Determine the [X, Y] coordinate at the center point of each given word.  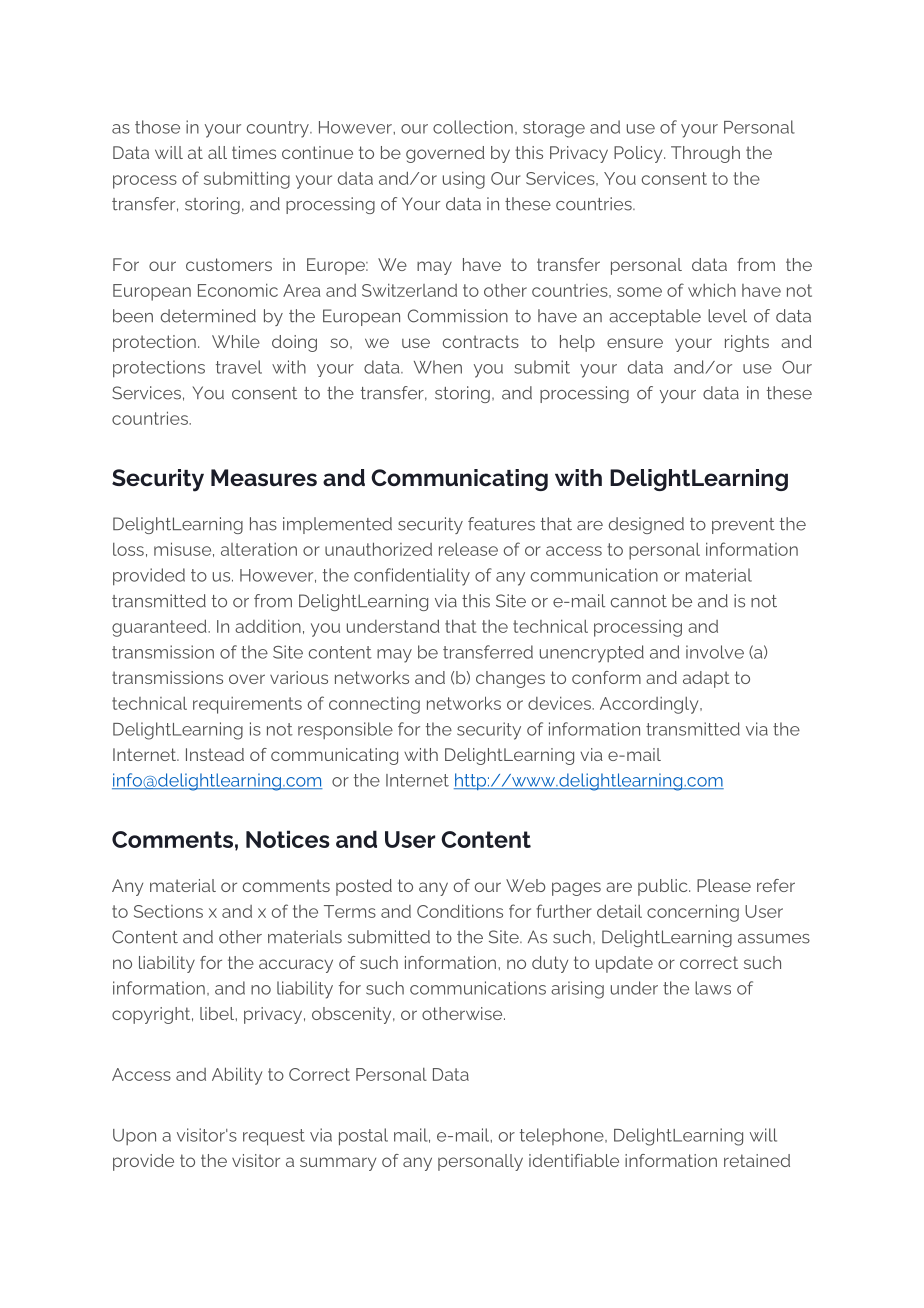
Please [724, 885]
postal [363, 1137]
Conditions [460, 911]
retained [757, 1160]
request [274, 1137]
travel [239, 367]
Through [705, 154]
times [254, 152]
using [464, 180]
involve [715, 652]
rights [747, 343]
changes [510, 679]
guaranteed [160, 628]
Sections [168, 911]
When [438, 367]
